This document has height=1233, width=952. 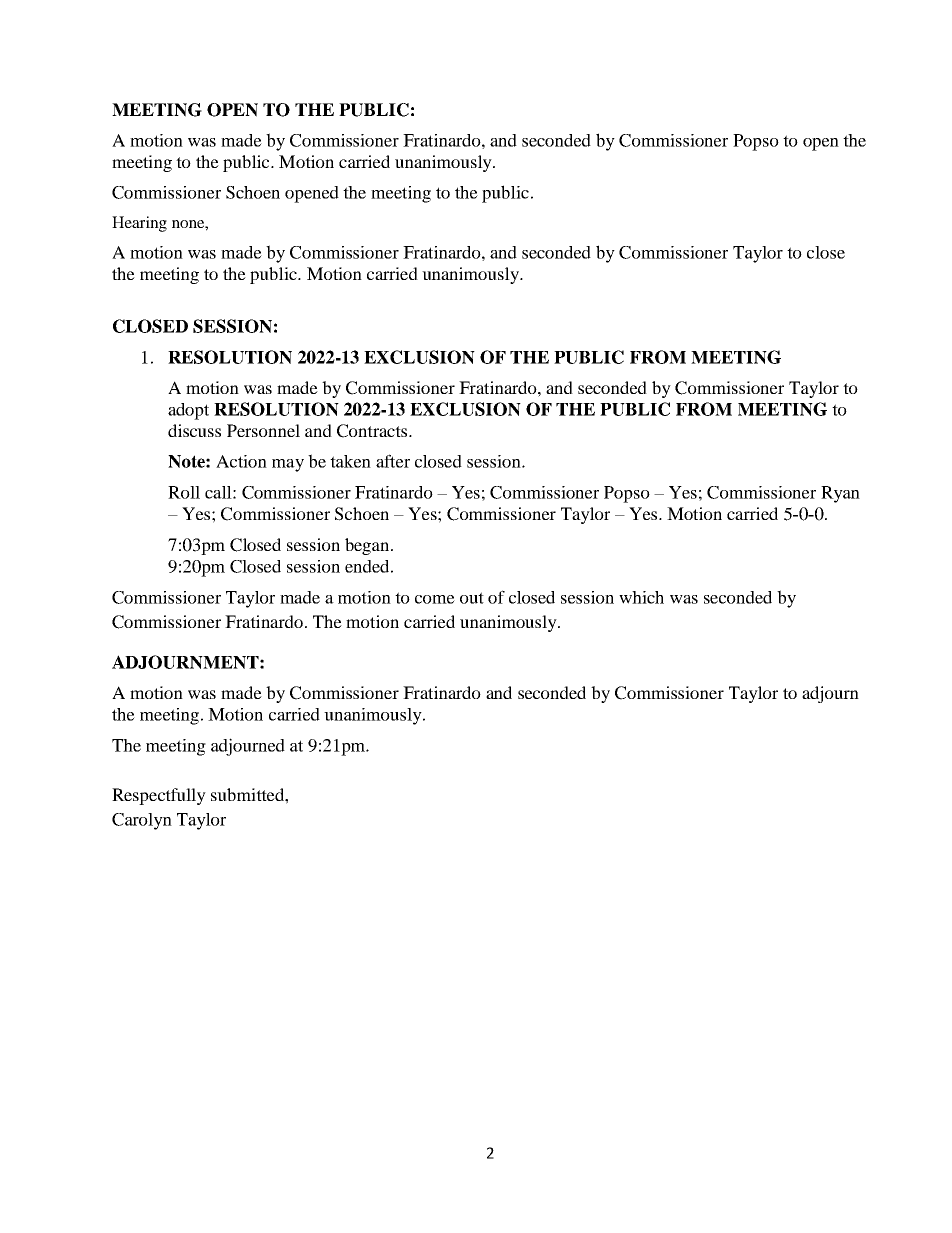 I want to click on Carolyn, so click(x=142, y=821).
